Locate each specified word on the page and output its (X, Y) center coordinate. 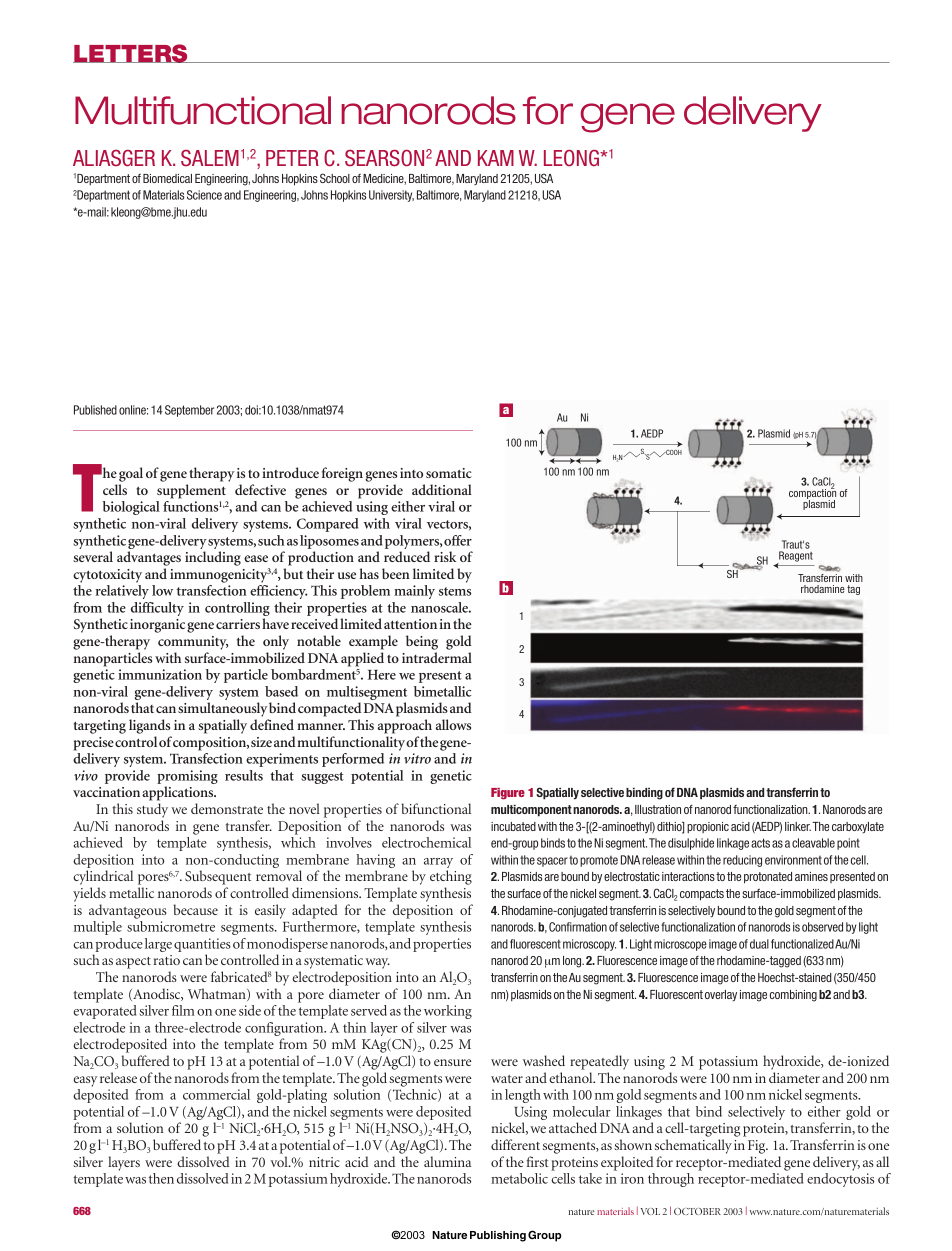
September (189, 411)
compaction (812, 494)
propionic (708, 827)
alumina (447, 1161)
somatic (449, 473)
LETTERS (131, 53)
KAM (496, 158)
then (161, 1178)
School (335, 178)
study (152, 810)
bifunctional (436, 808)
